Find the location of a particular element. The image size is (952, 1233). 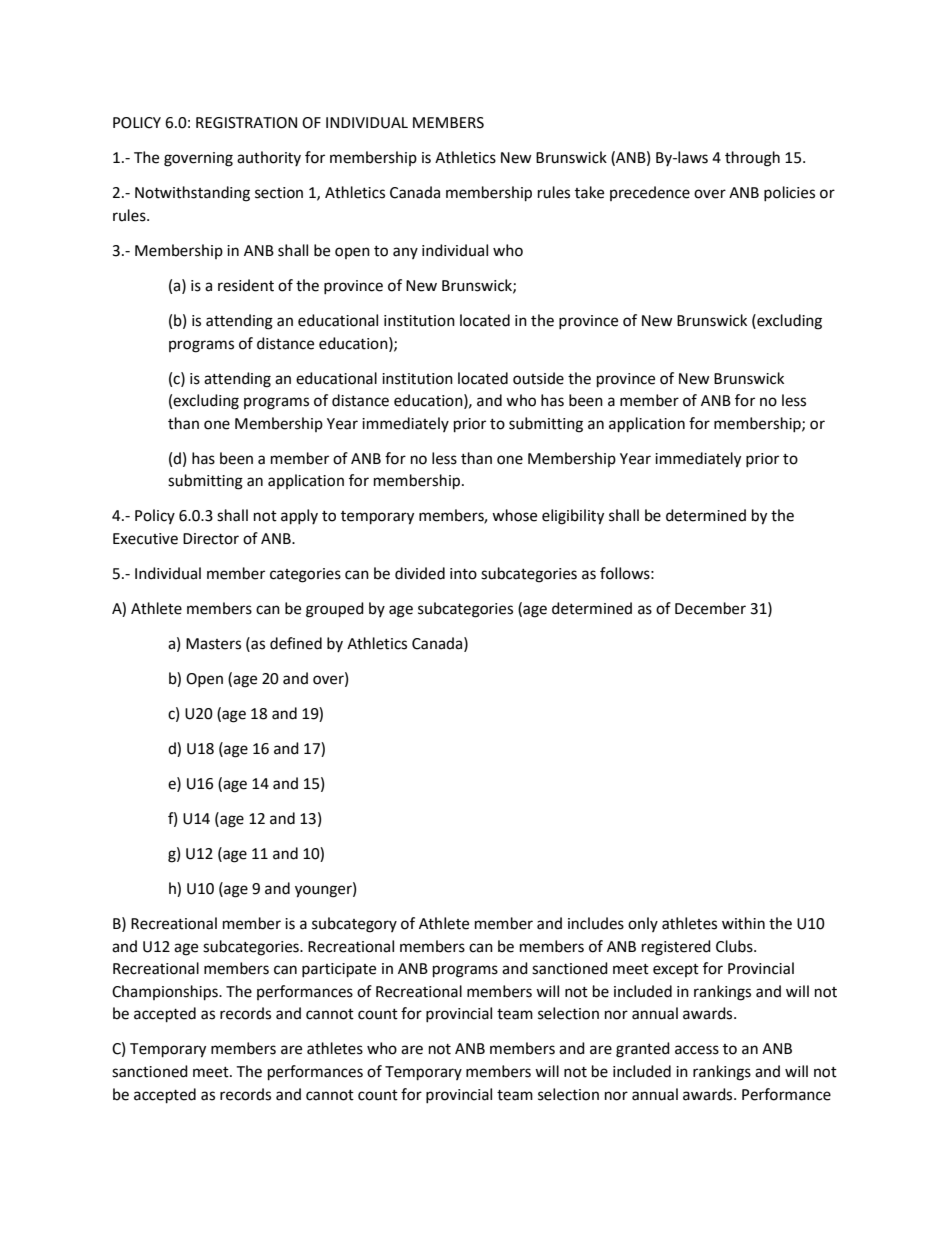

December is located at coordinates (710, 608).
